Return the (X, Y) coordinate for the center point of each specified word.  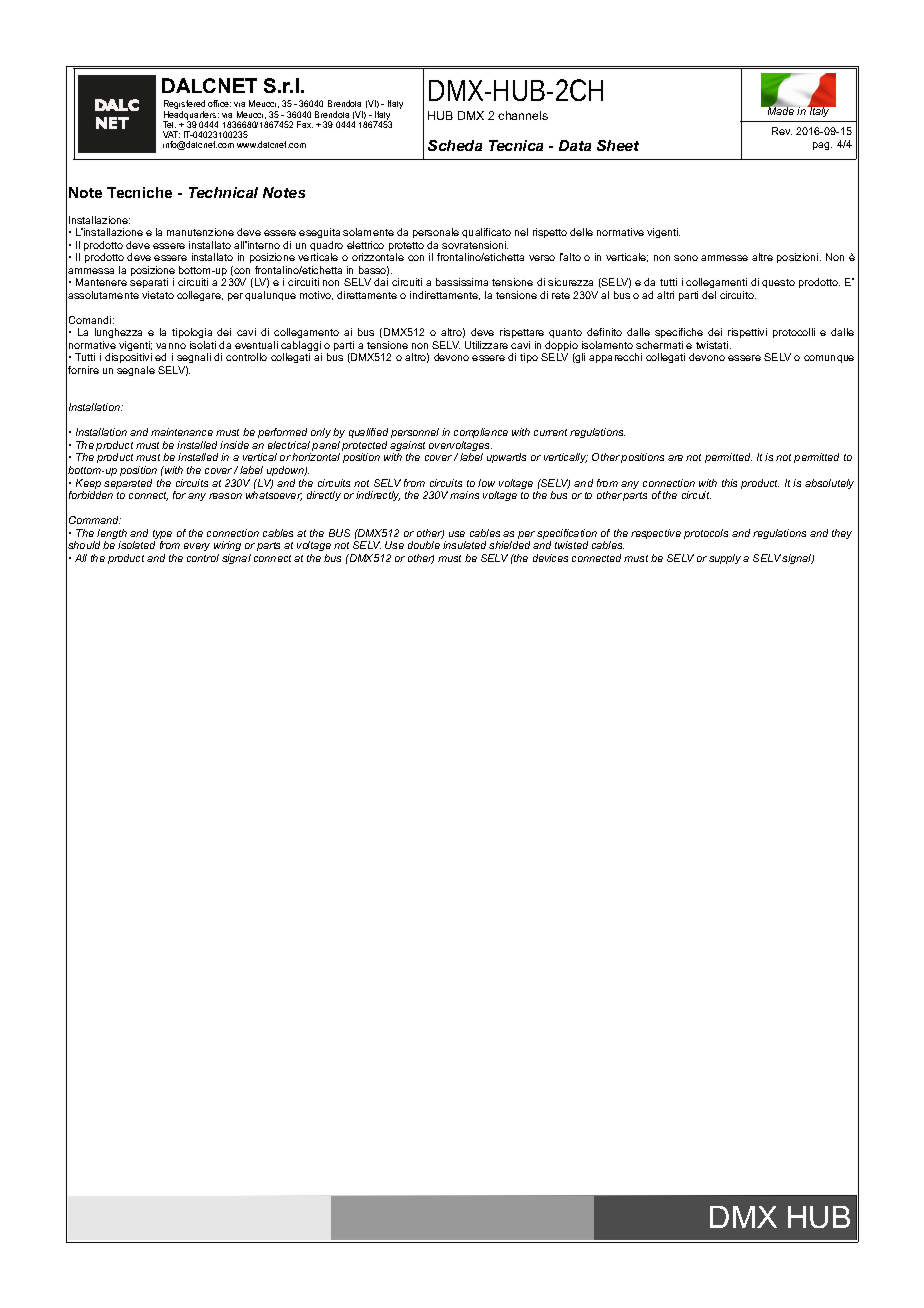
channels (523, 115)
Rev (782, 131)
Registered (184, 106)
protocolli (794, 333)
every (197, 547)
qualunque (270, 296)
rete (561, 295)
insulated (464, 545)
